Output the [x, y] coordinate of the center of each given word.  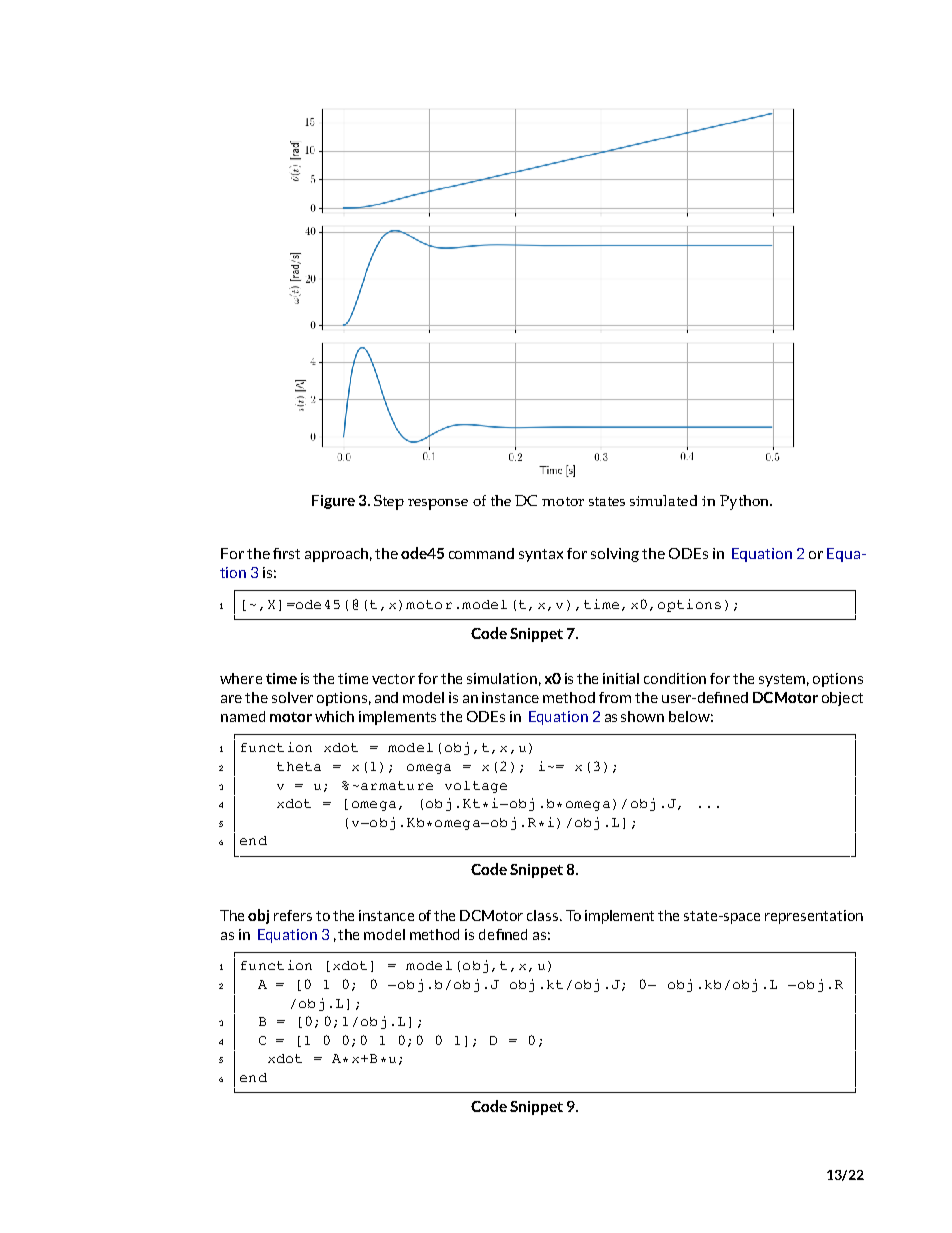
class [544, 915]
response [438, 504]
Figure [333, 502]
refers [293, 915]
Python [746, 502]
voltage [476, 787]
